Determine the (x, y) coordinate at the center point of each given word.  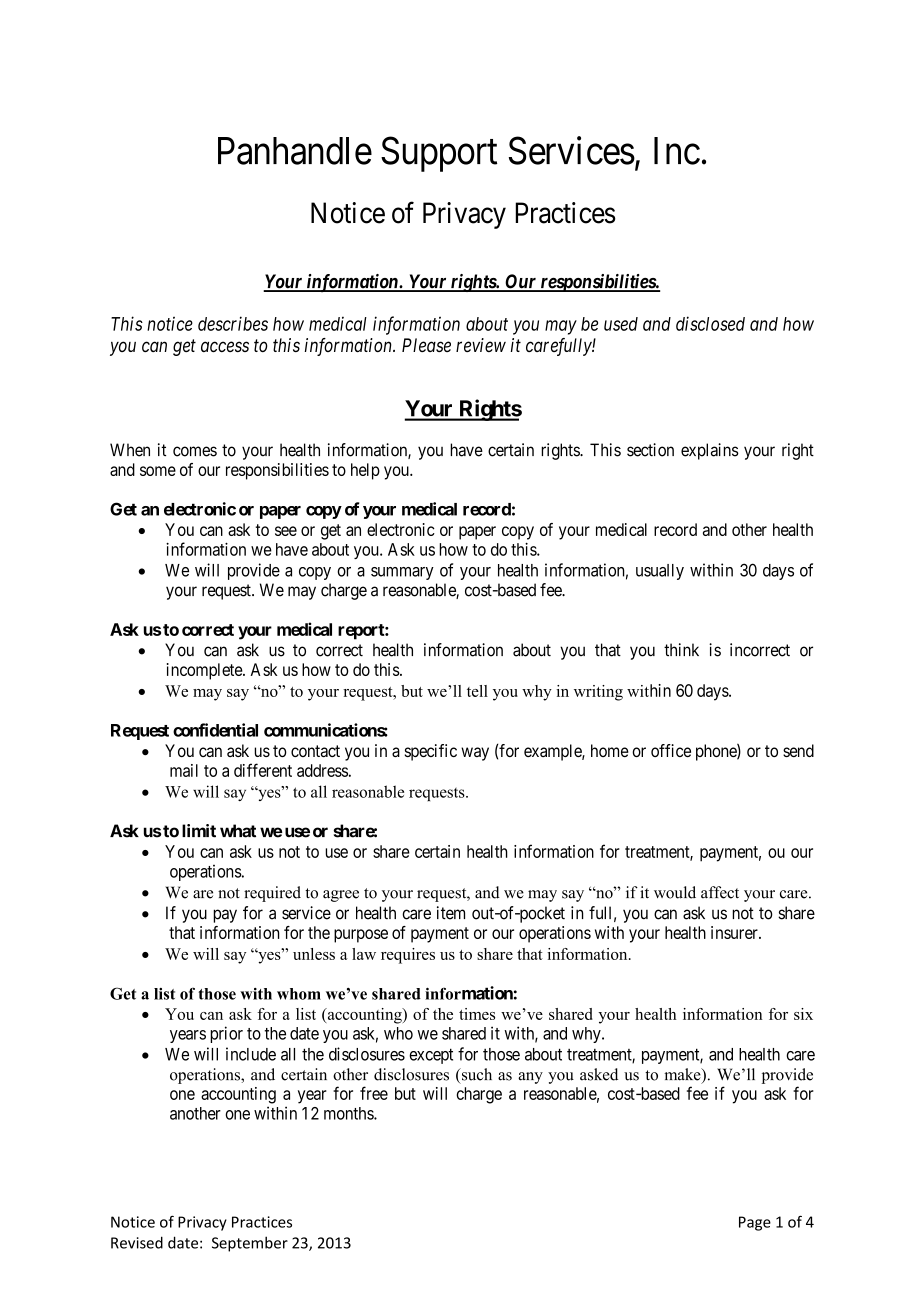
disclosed (710, 323)
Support (439, 154)
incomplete (205, 671)
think (681, 649)
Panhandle (295, 151)
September (250, 1244)
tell (477, 691)
